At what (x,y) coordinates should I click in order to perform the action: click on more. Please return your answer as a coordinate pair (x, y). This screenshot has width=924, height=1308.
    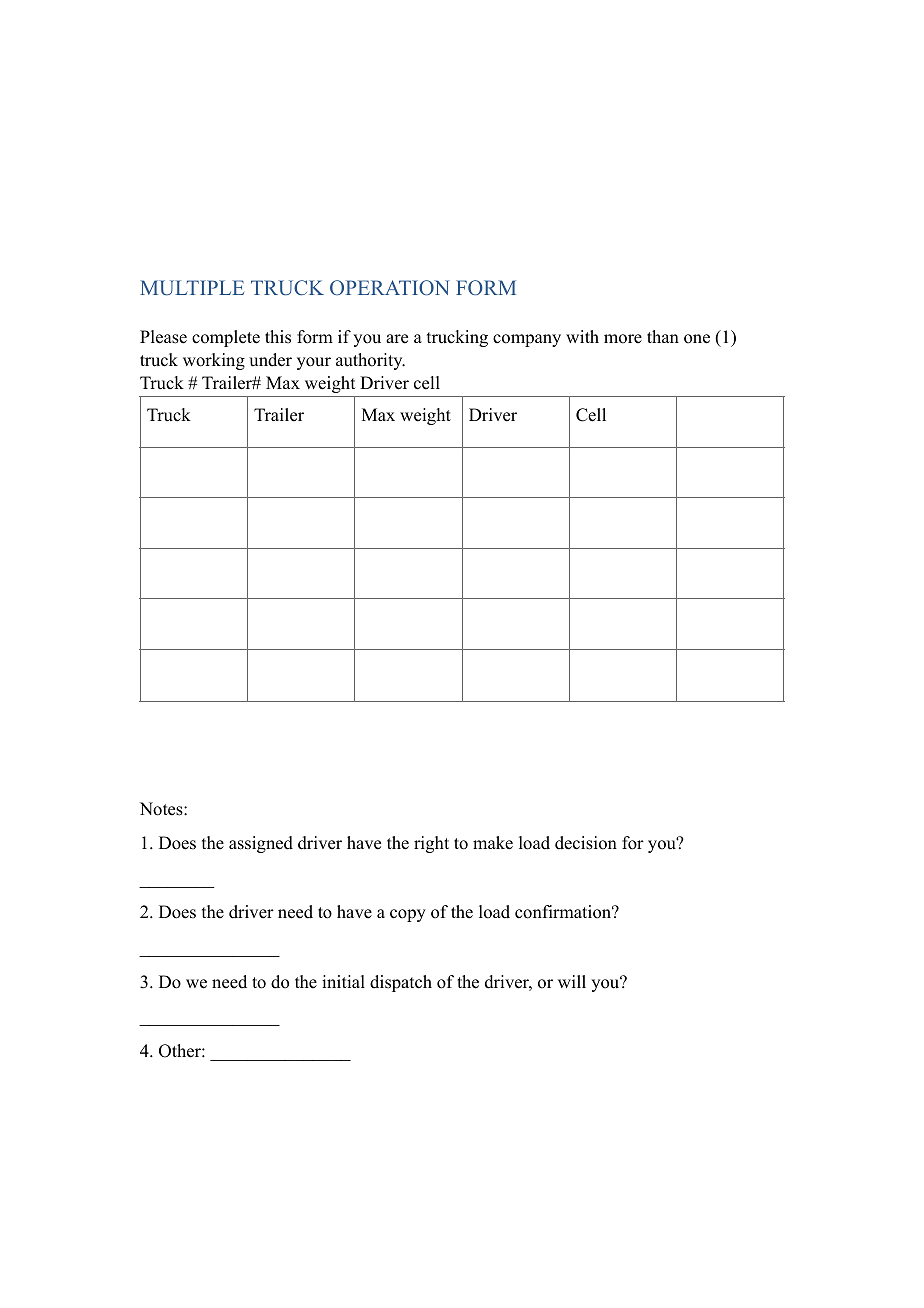
    Looking at the image, I should click on (623, 339).
